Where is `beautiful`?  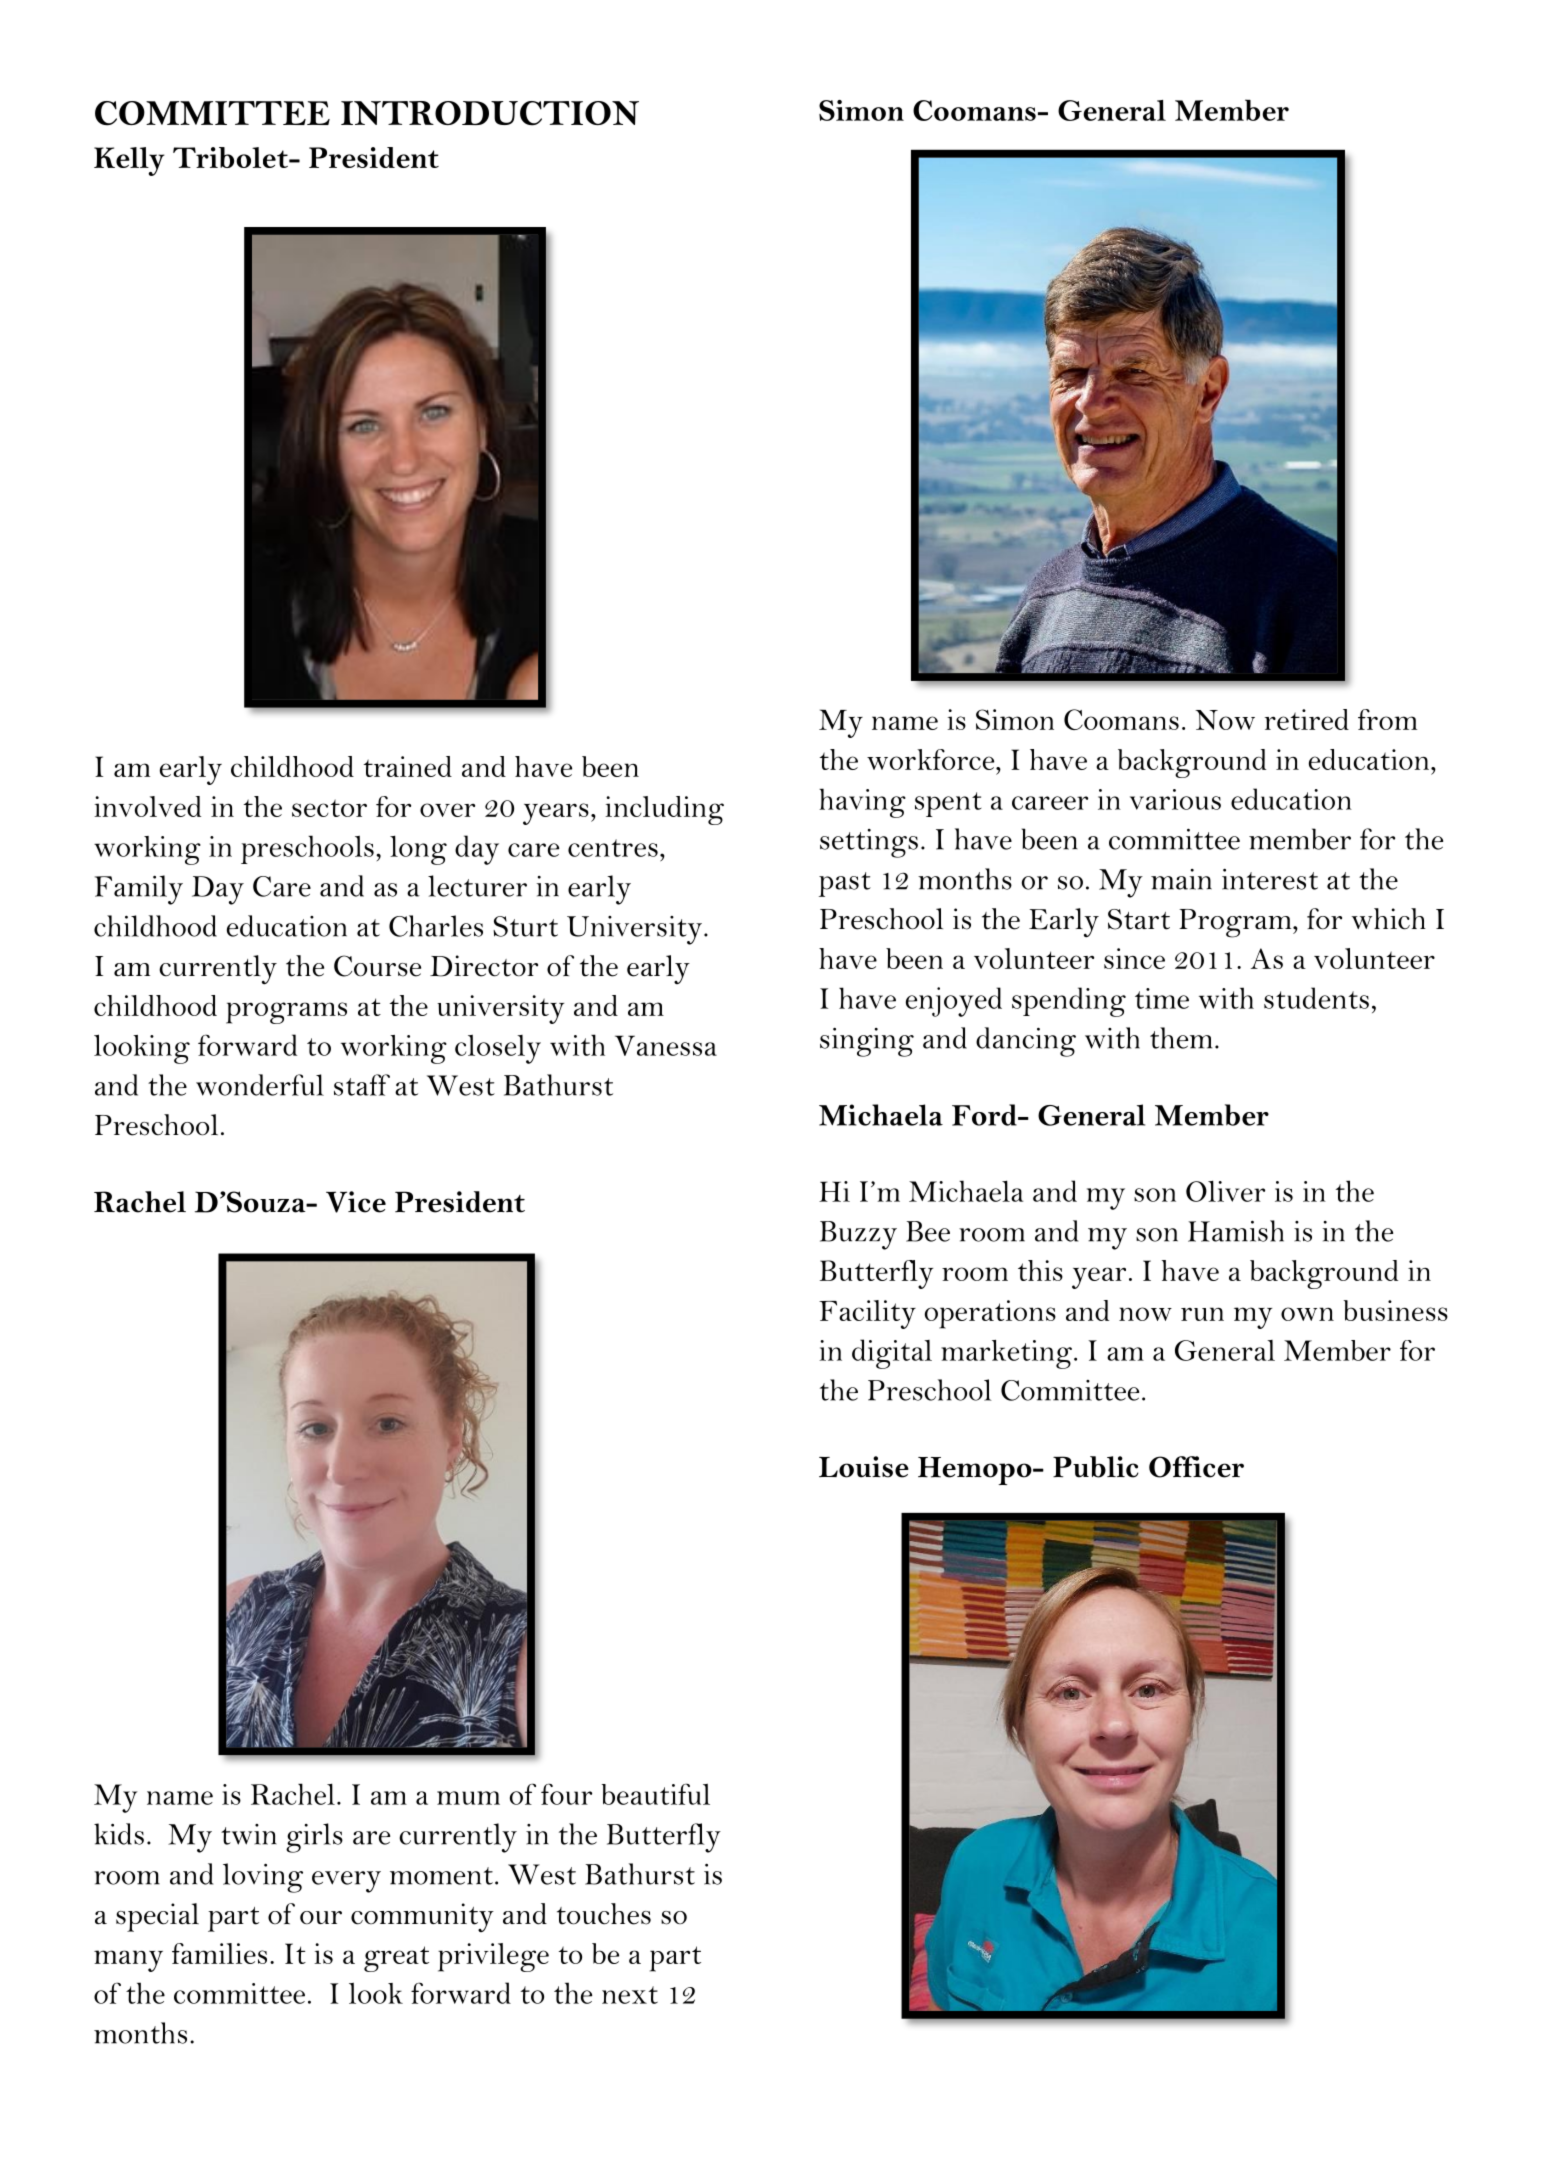 beautiful is located at coordinates (656, 1794).
